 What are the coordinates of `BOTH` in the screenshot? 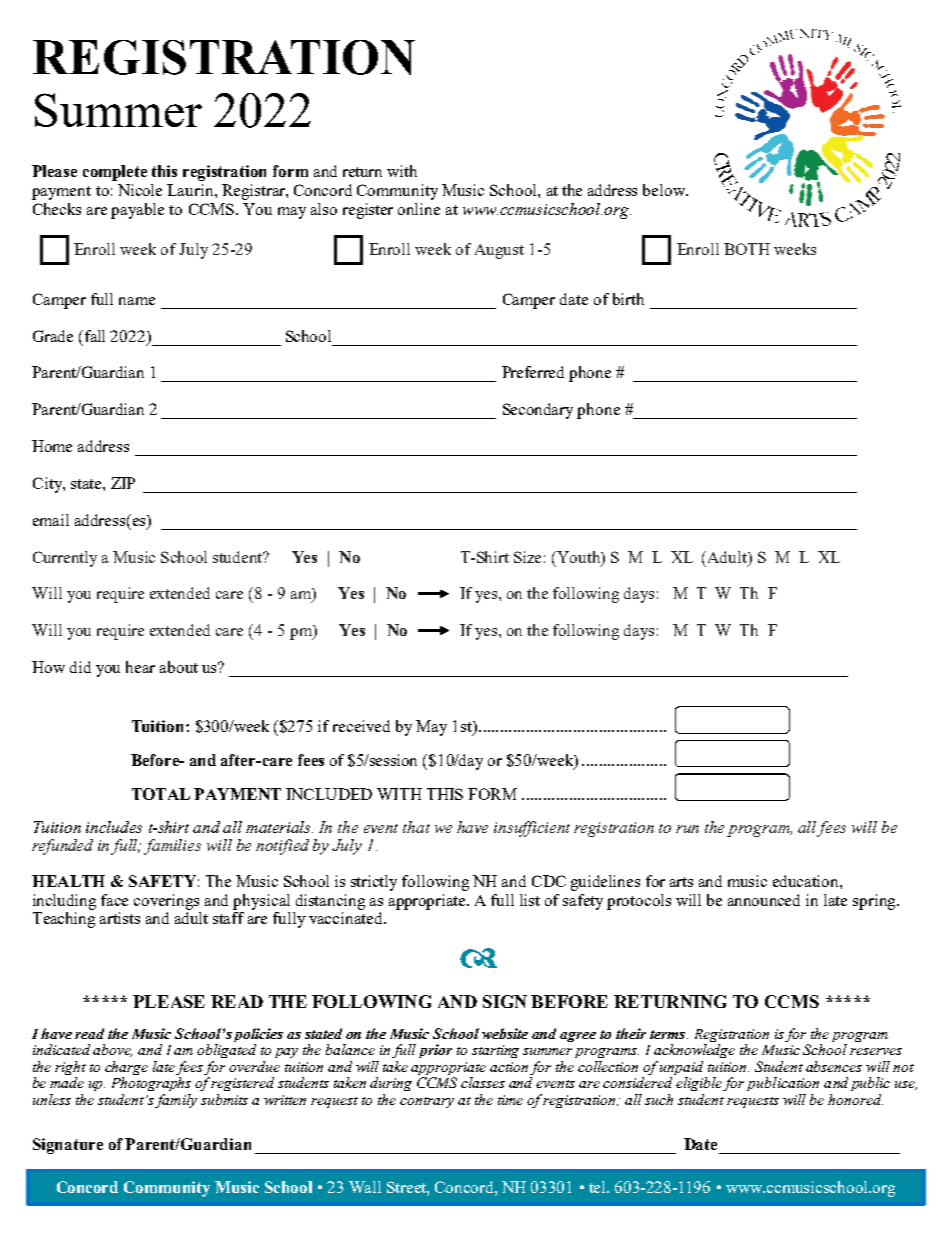 It's located at (747, 249).
